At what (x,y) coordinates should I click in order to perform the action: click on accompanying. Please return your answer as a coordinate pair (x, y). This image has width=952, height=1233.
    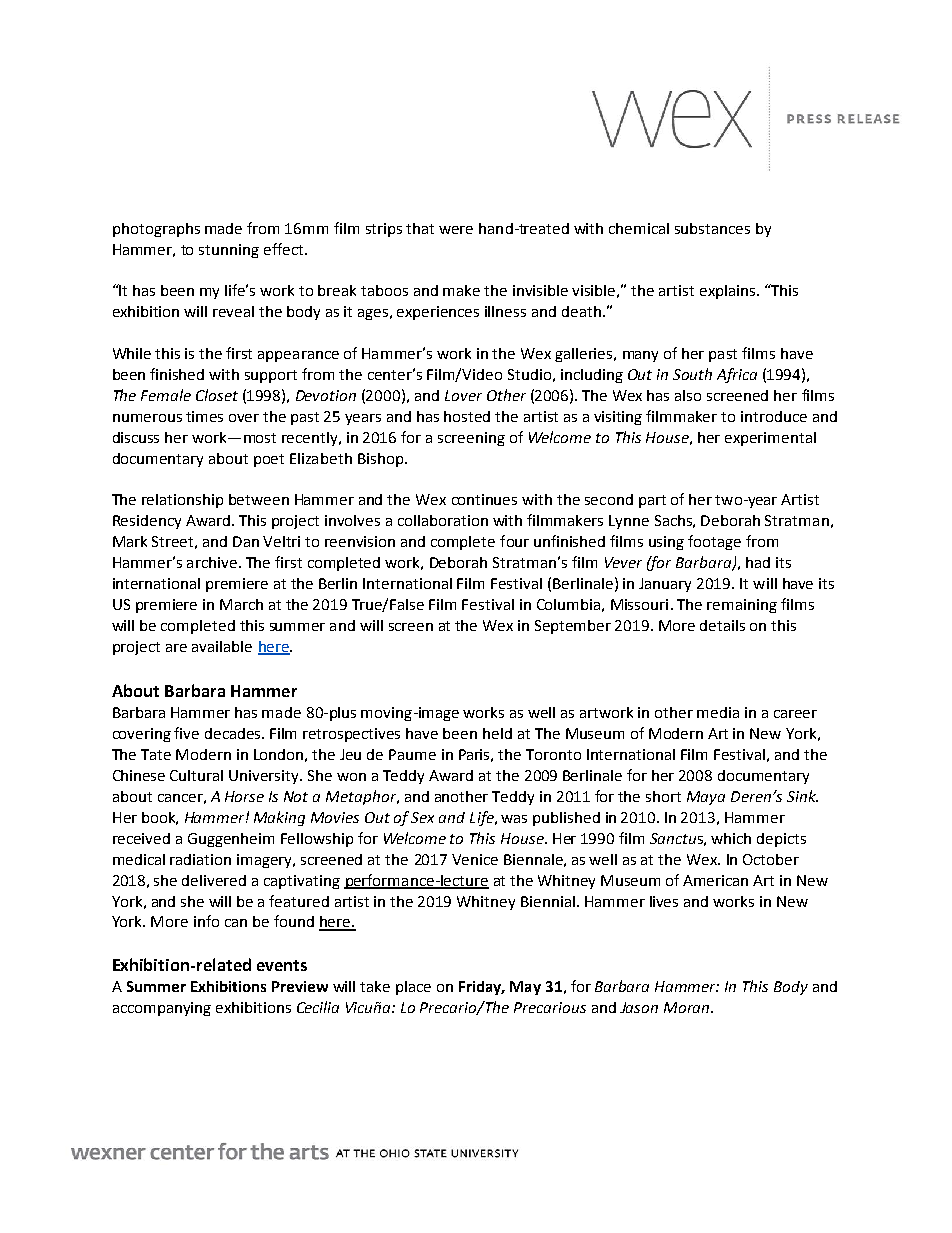
    Looking at the image, I should click on (162, 1009).
